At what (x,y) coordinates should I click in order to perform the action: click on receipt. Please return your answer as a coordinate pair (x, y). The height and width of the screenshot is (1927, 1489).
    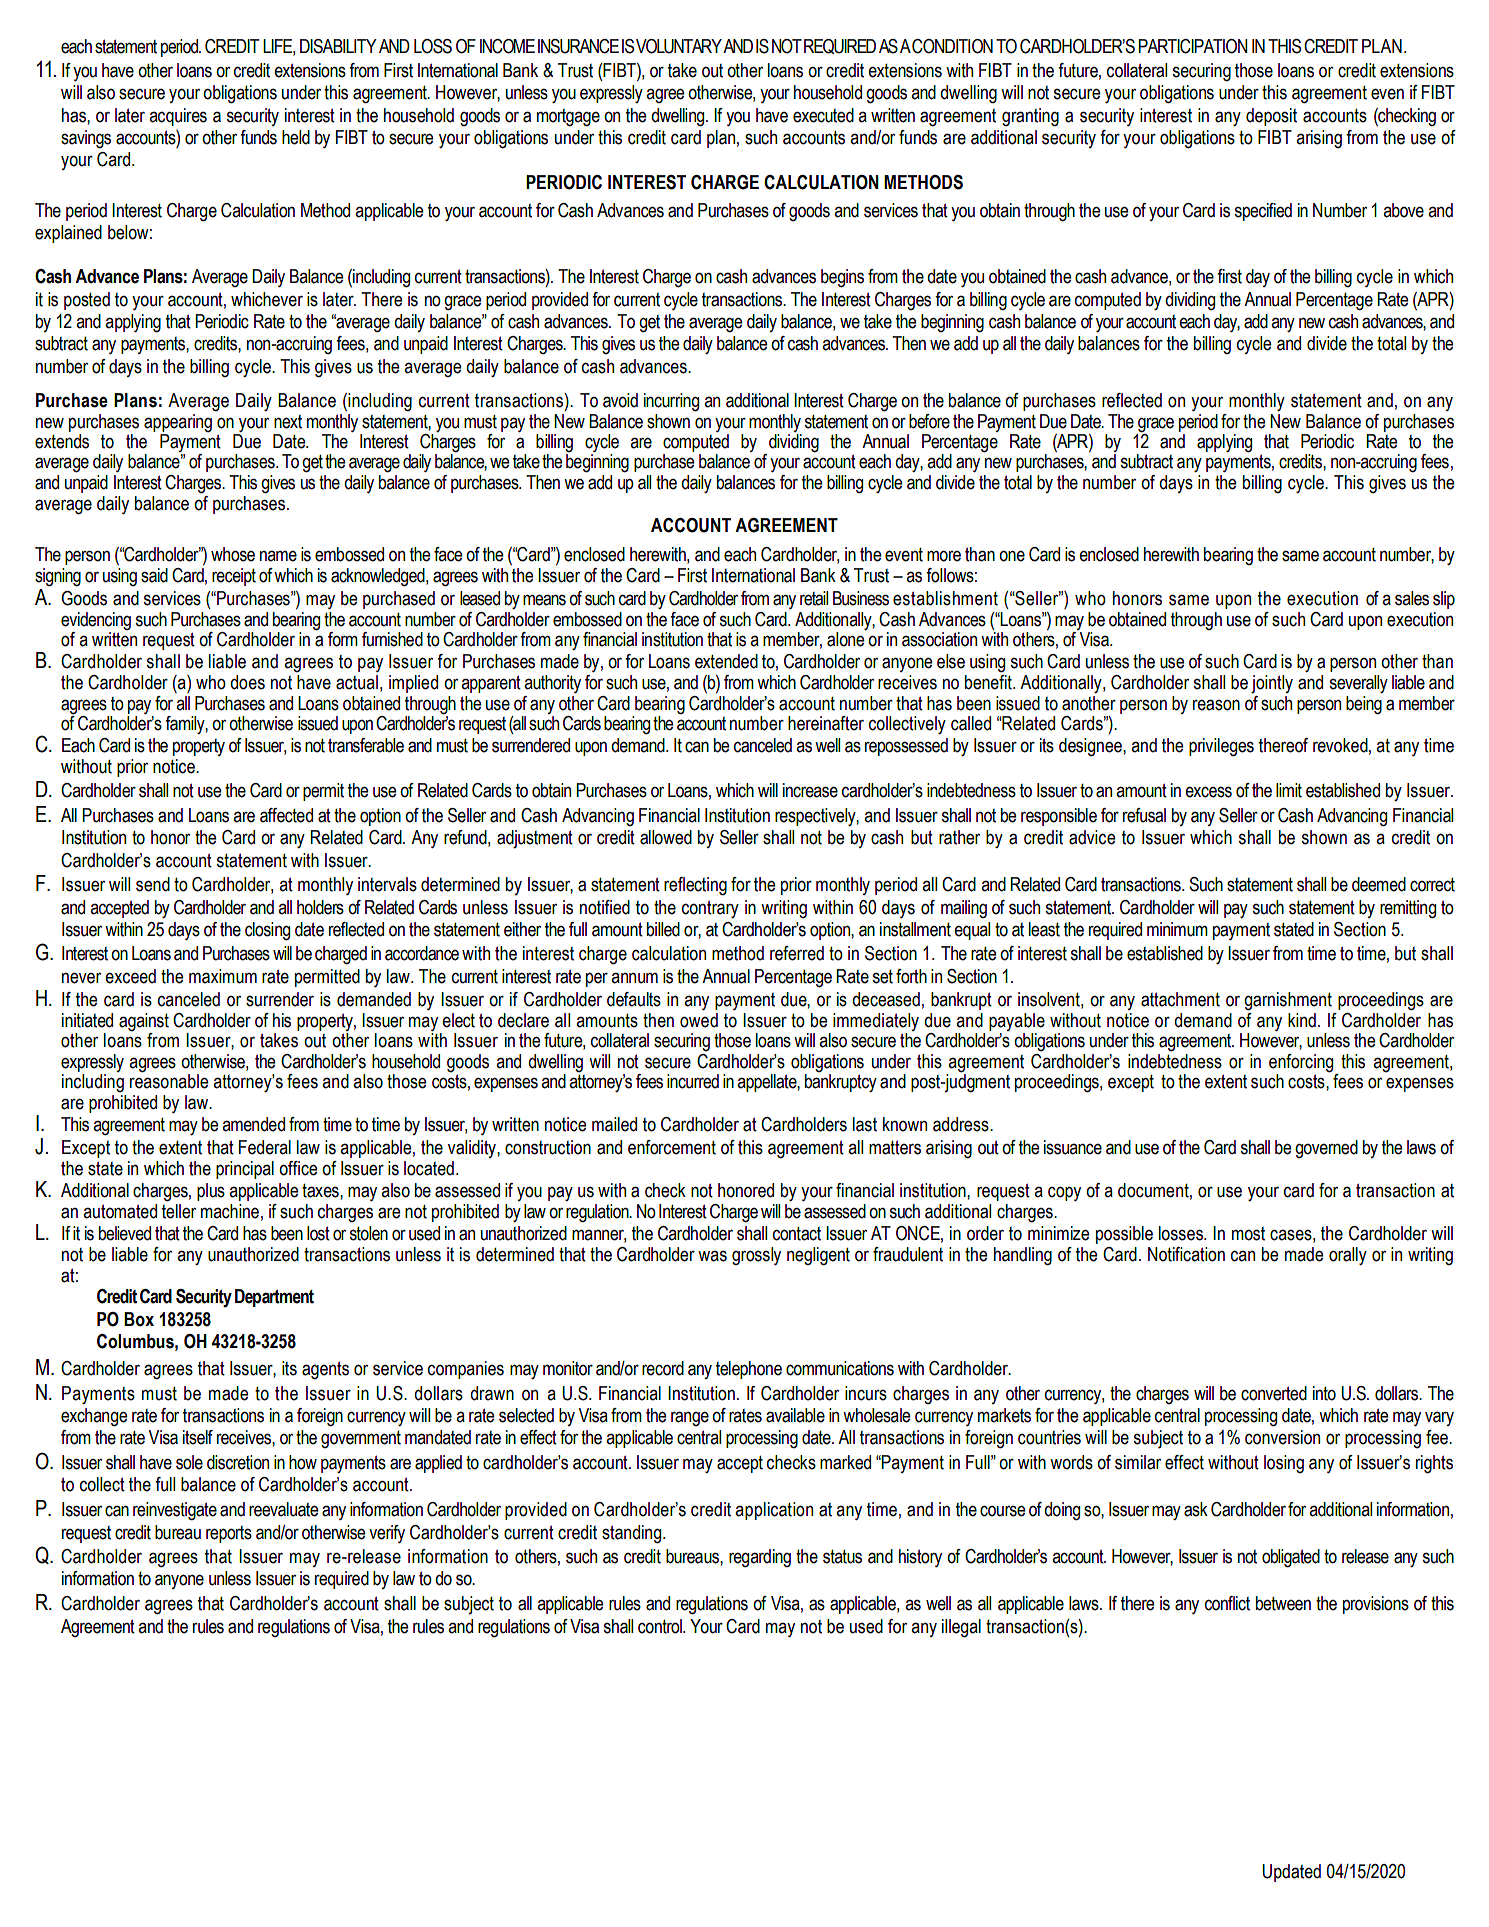
    Looking at the image, I should click on (234, 577).
